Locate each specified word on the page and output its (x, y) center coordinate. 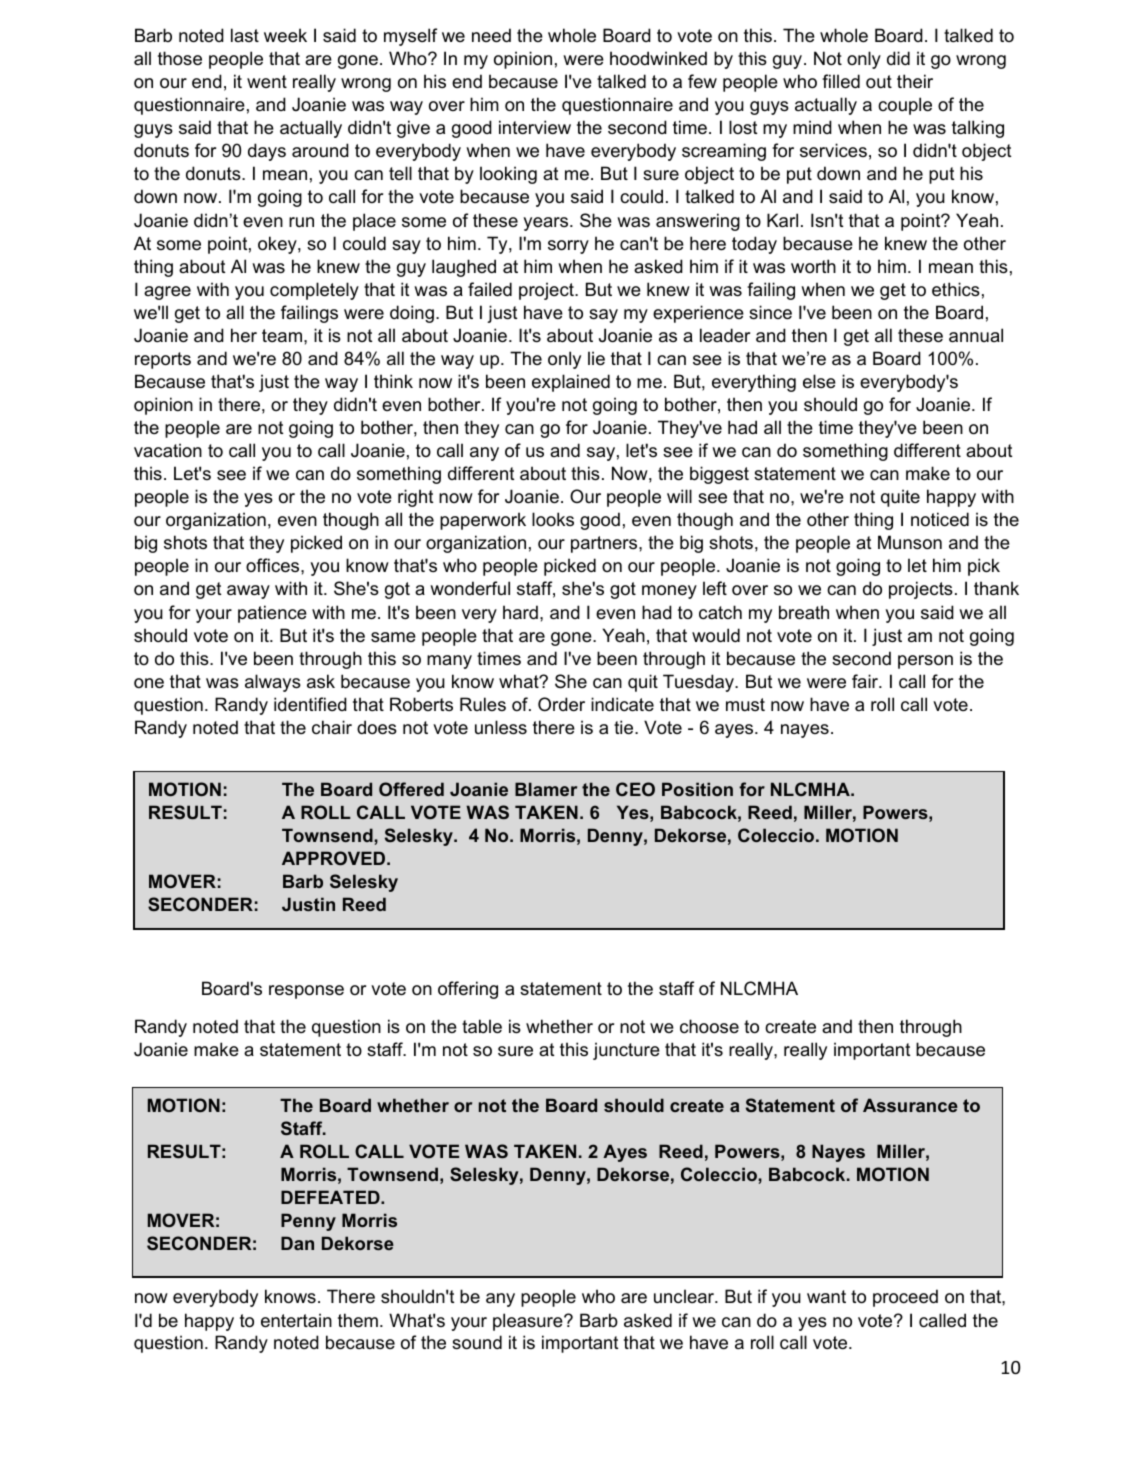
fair (866, 681)
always (273, 683)
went (267, 81)
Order (561, 704)
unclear (685, 1296)
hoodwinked (658, 58)
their (915, 81)
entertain (296, 1320)
